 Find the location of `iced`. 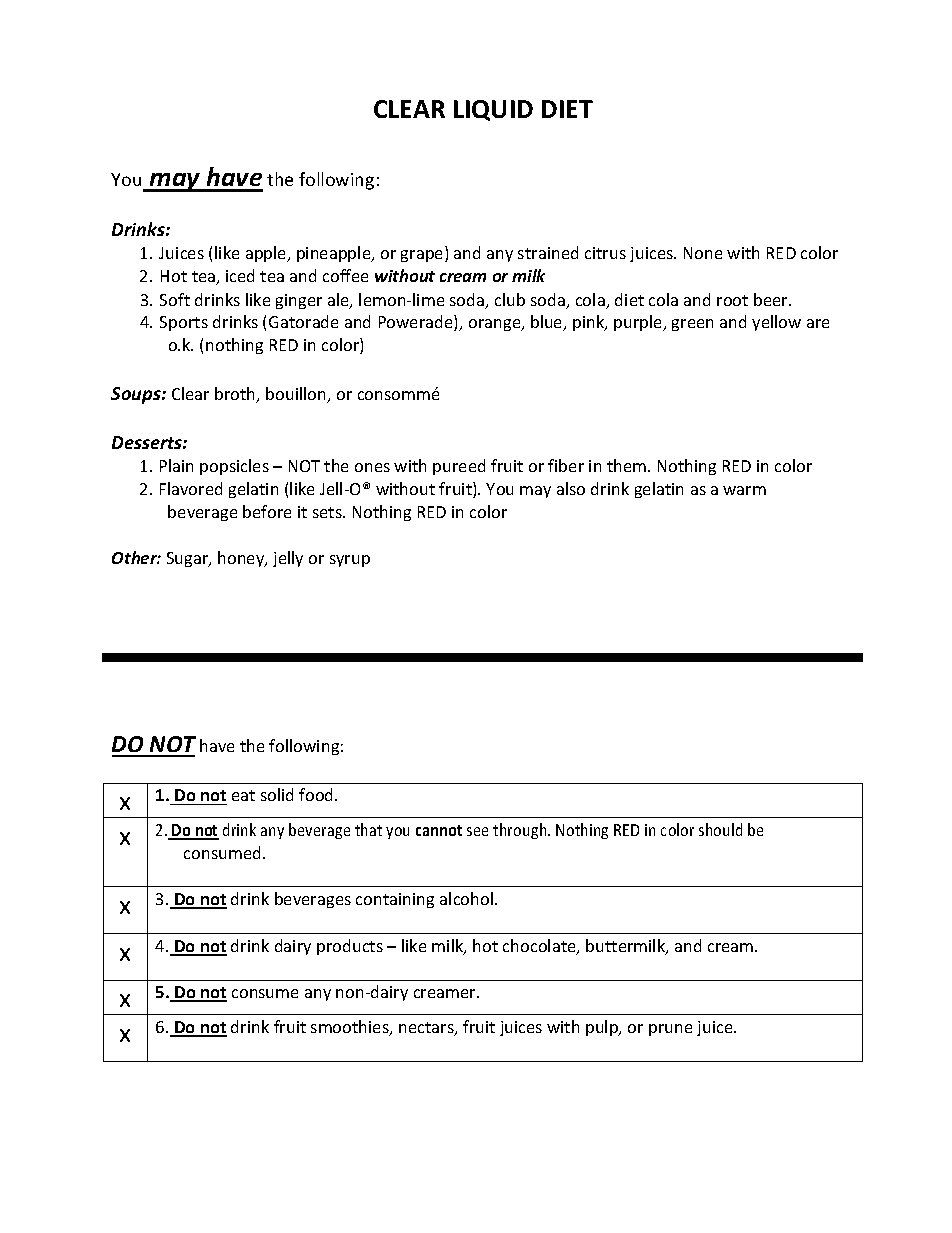

iced is located at coordinates (240, 275).
